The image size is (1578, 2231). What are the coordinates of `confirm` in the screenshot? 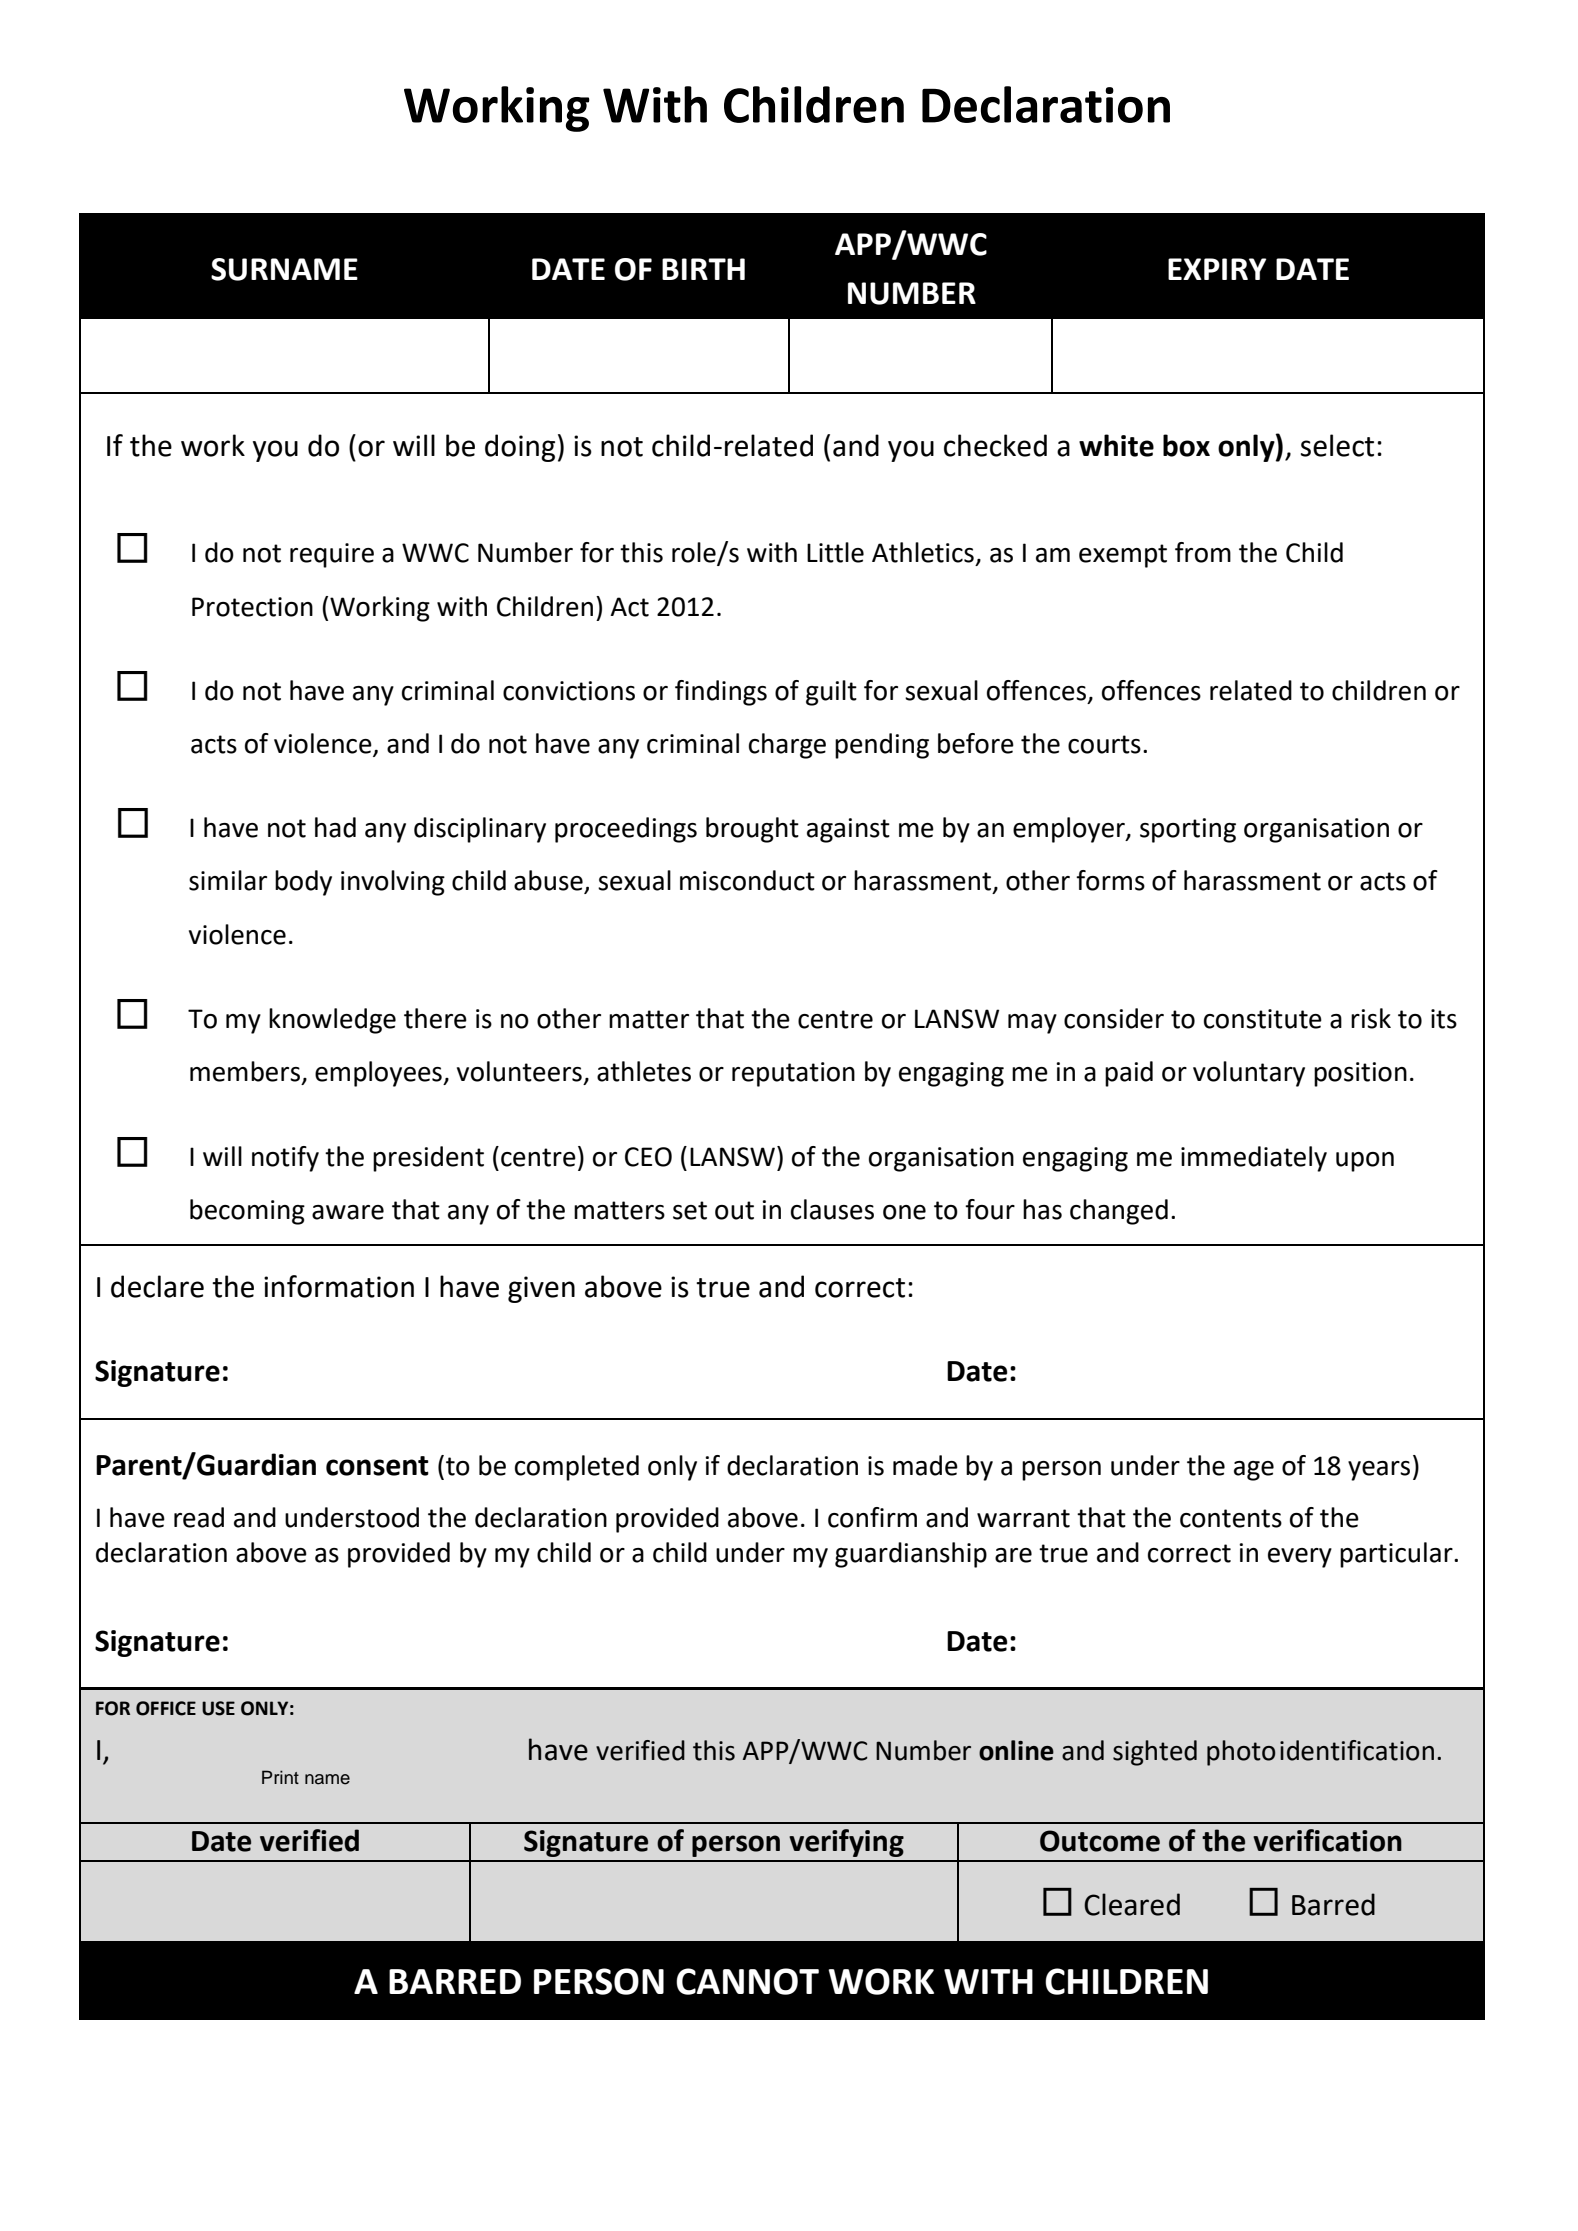 It's located at (872, 1517).
